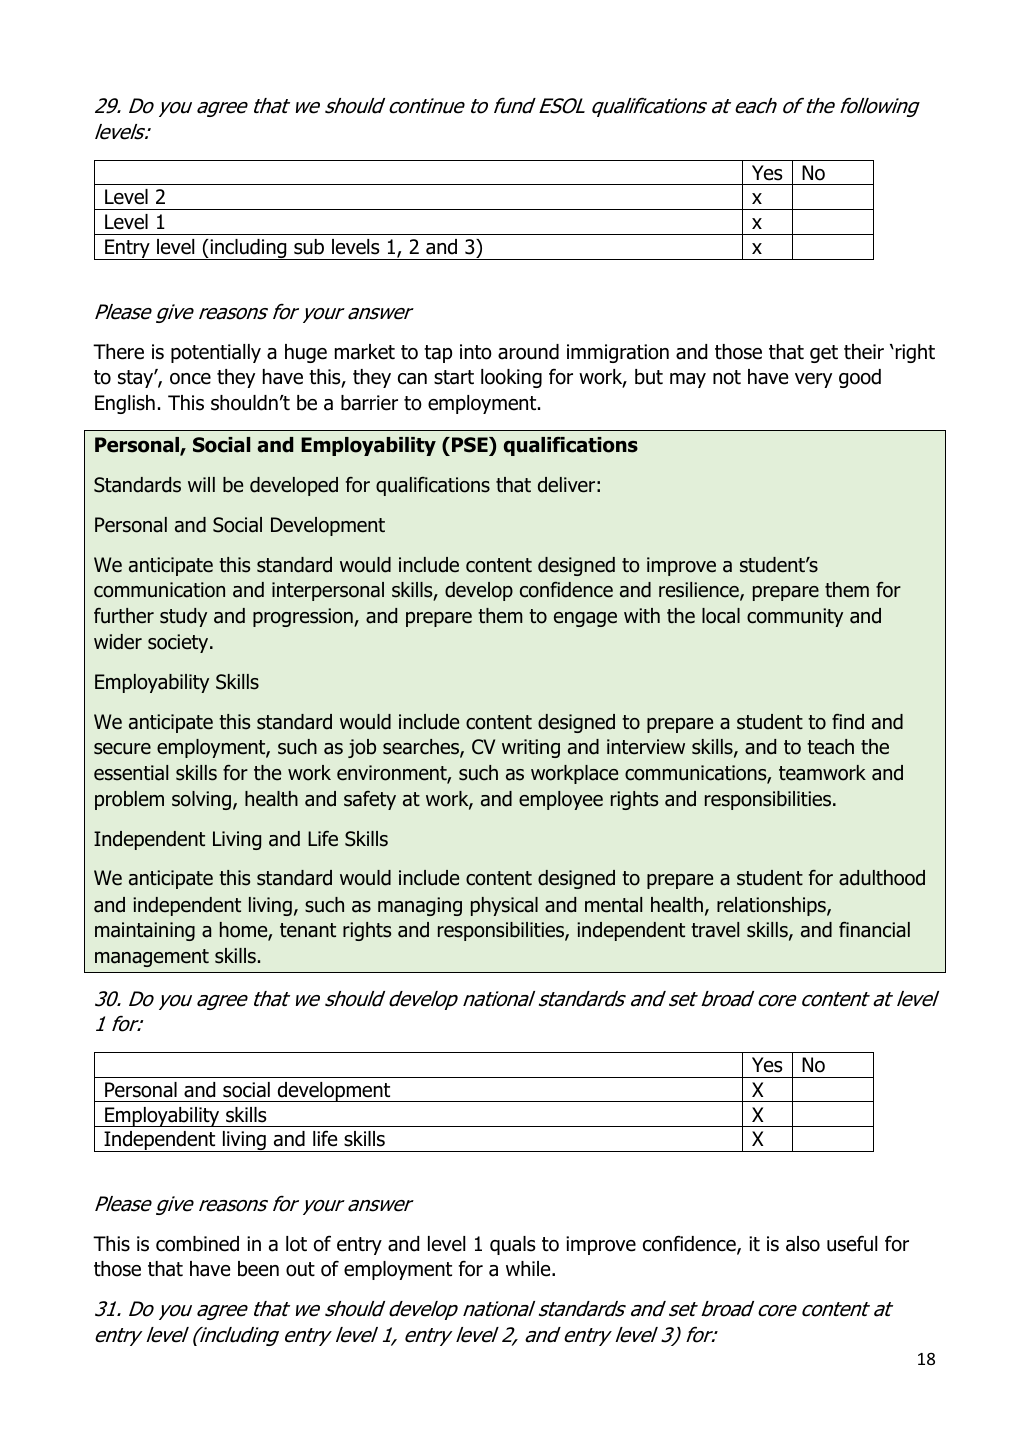  I want to click on find, so click(848, 722).
